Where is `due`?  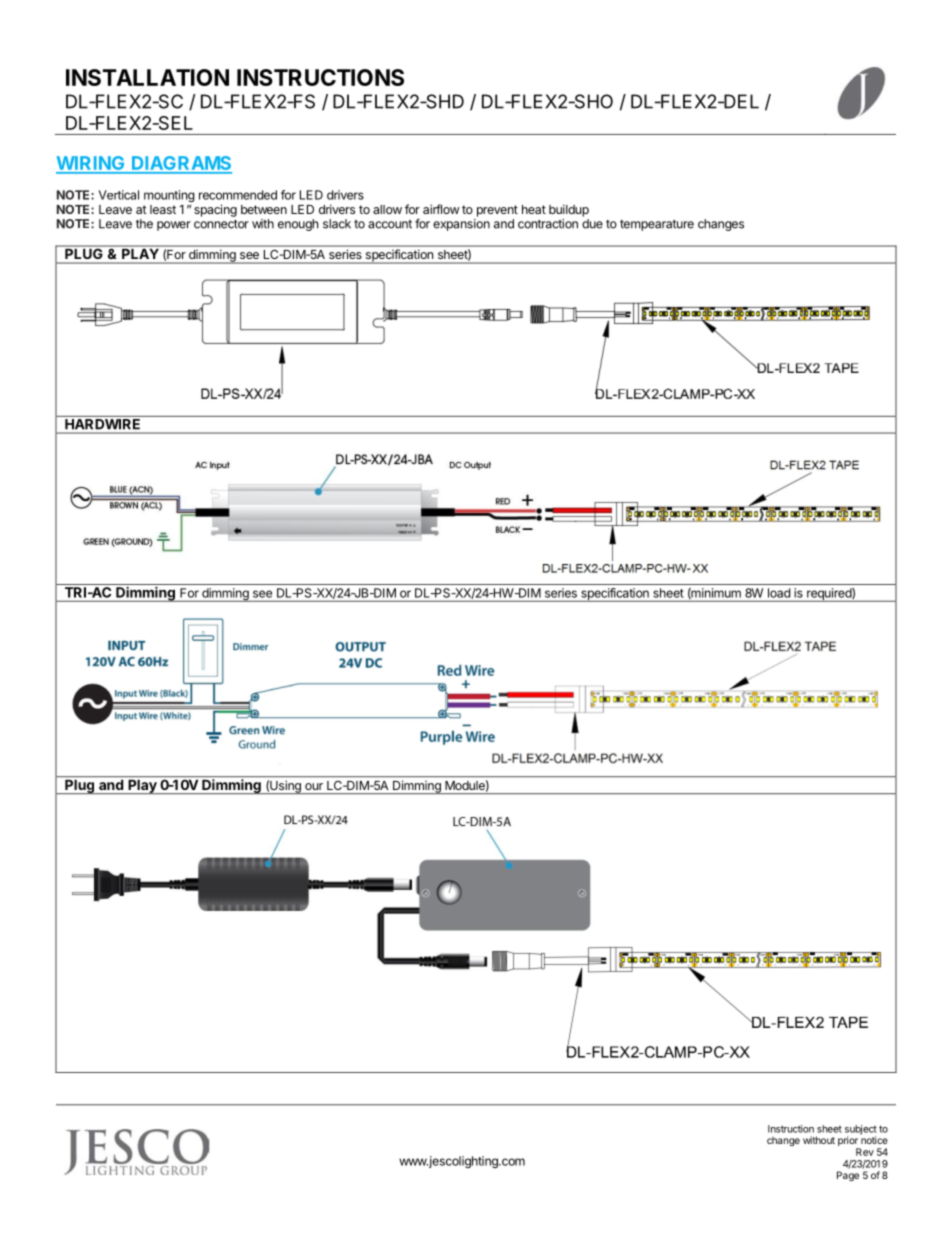
due is located at coordinates (592, 224).
